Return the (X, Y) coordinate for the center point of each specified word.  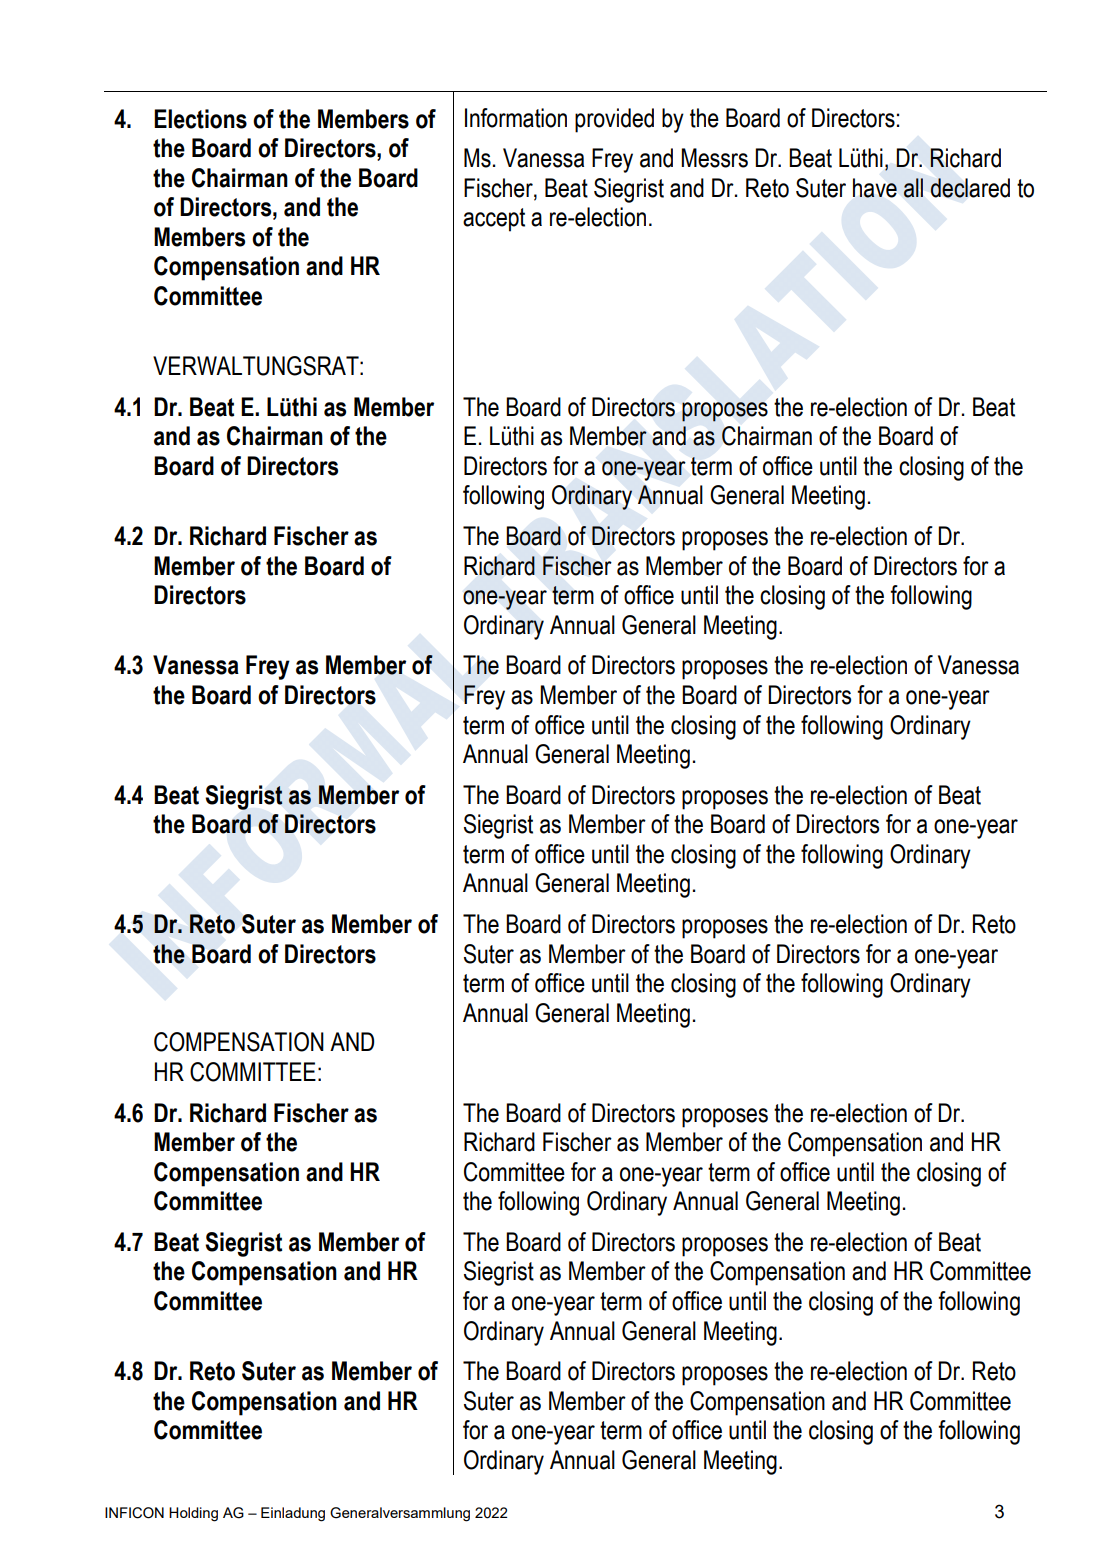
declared (970, 188)
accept (494, 220)
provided (614, 120)
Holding (193, 1514)
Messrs (714, 158)
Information (516, 118)
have (875, 188)
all (913, 188)
